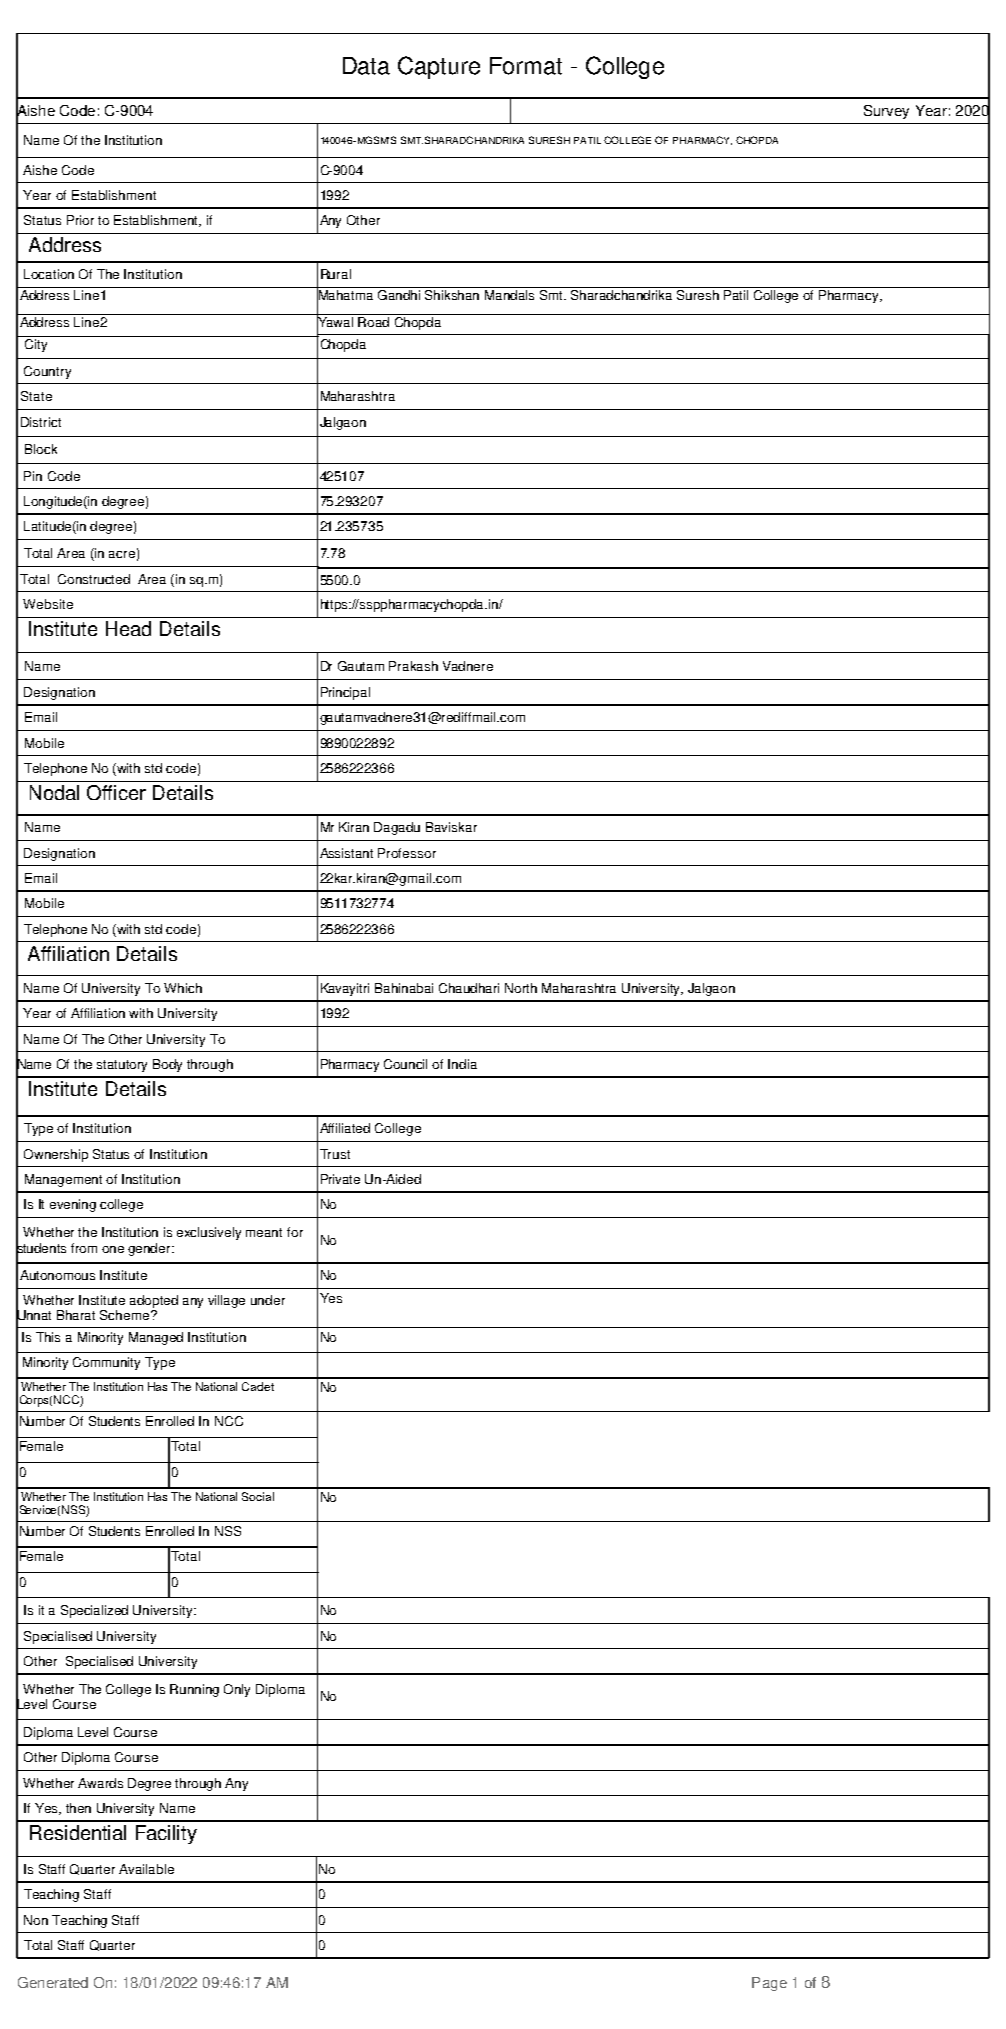 The width and height of the image is (1006, 2029). I want to click on Professor, so click(407, 853).
